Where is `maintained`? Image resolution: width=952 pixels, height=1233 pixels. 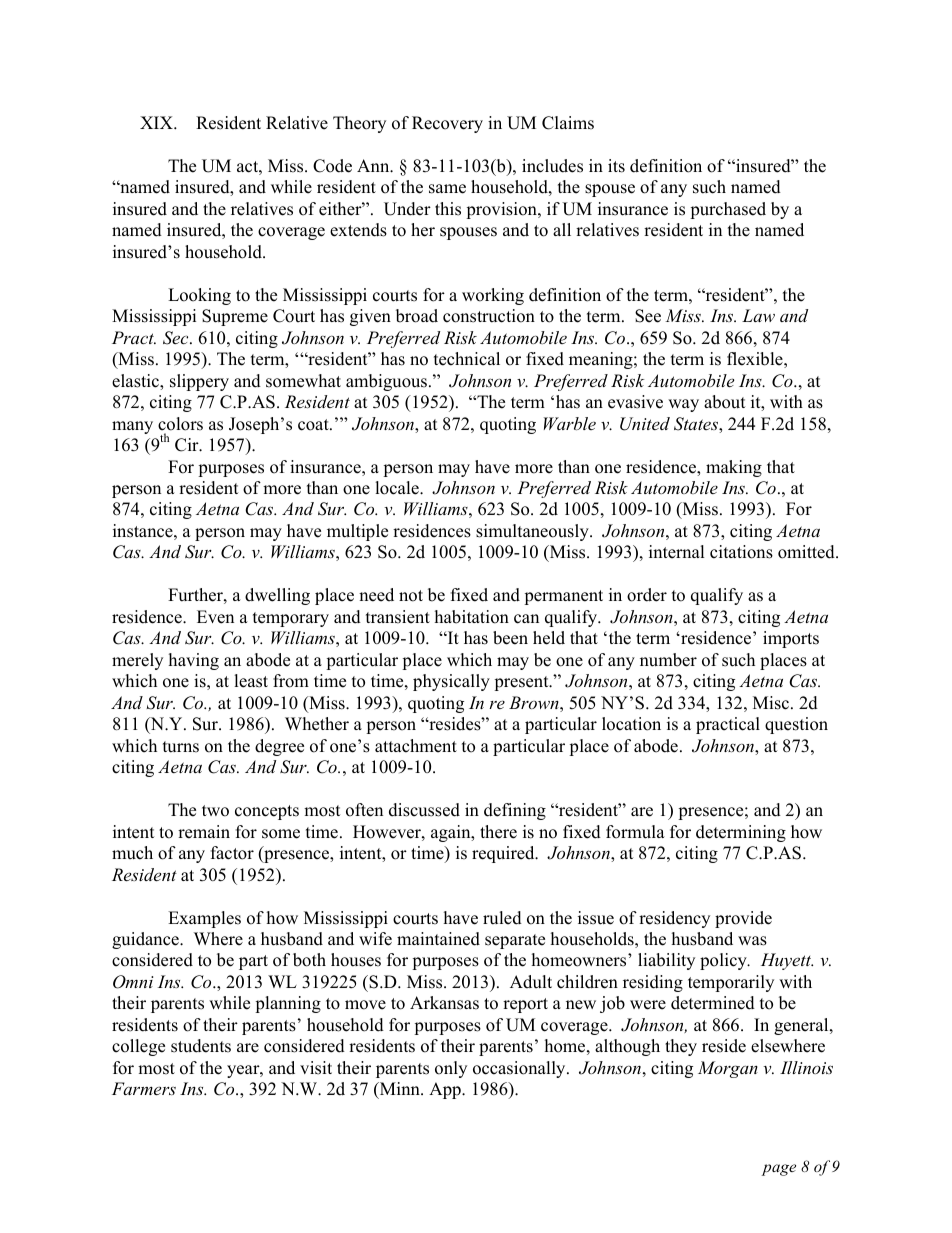 maintained is located at coordinates (438, 939).
